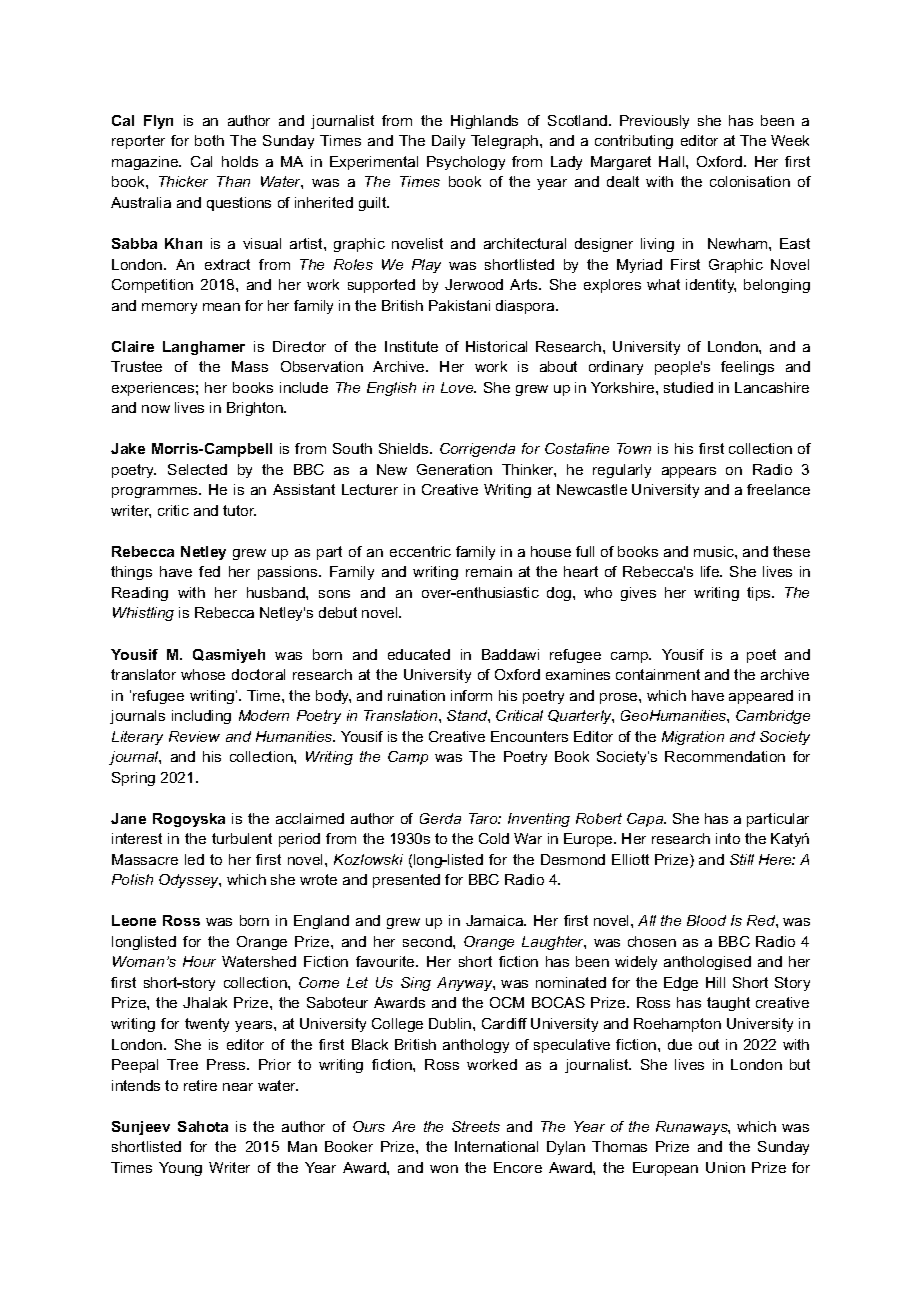 This page has height=1307, width=924. Describe the element at coordinates (180, 1169) in the page. I see `Young` at that location.
